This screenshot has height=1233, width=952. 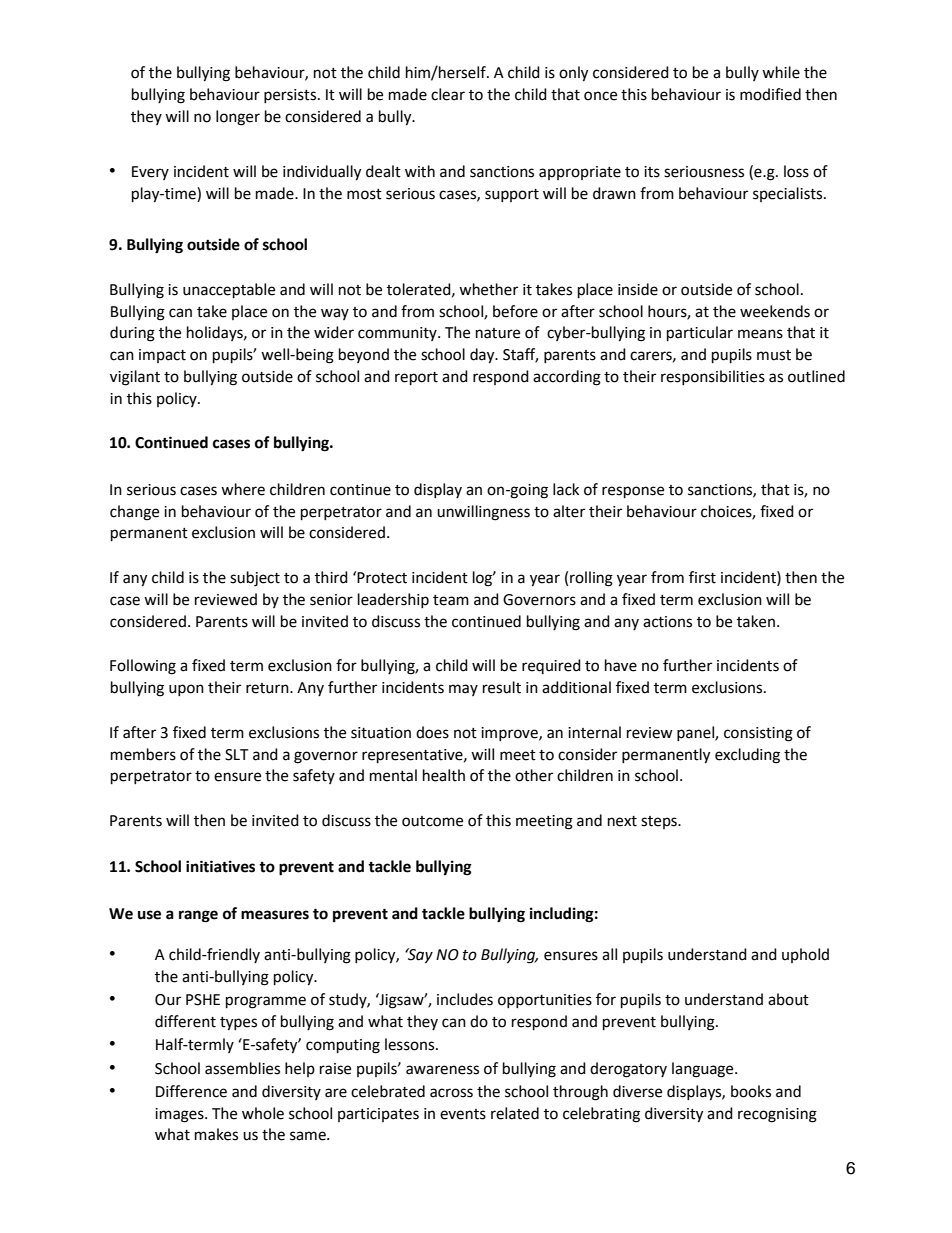 What do you see at coordinates (760, 334) in the screenshot?
I see `means` at bounding box center [760, 334].
